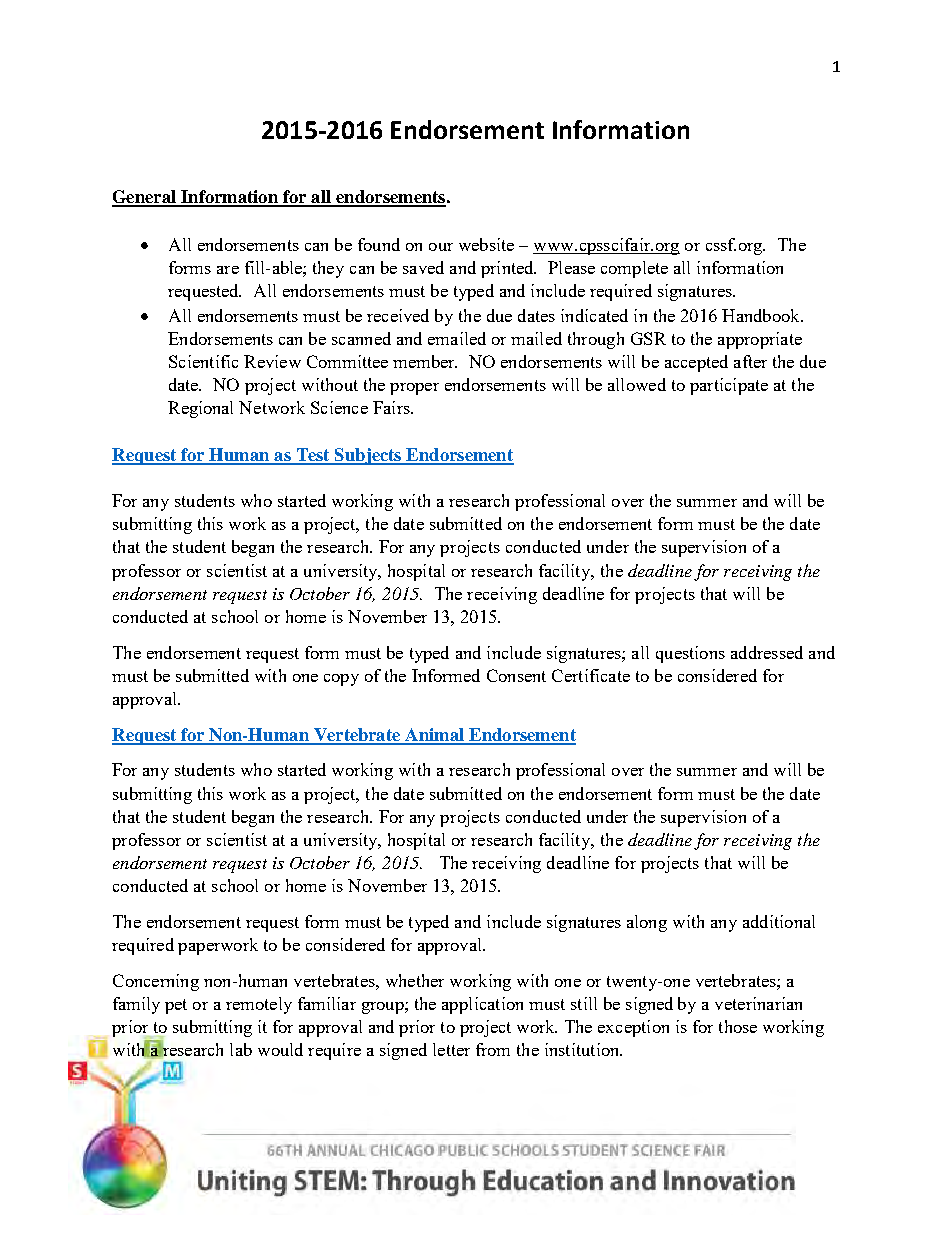  Describe the element at coordinates (729, 386) in the screenshot. I see `participate` at that location.
